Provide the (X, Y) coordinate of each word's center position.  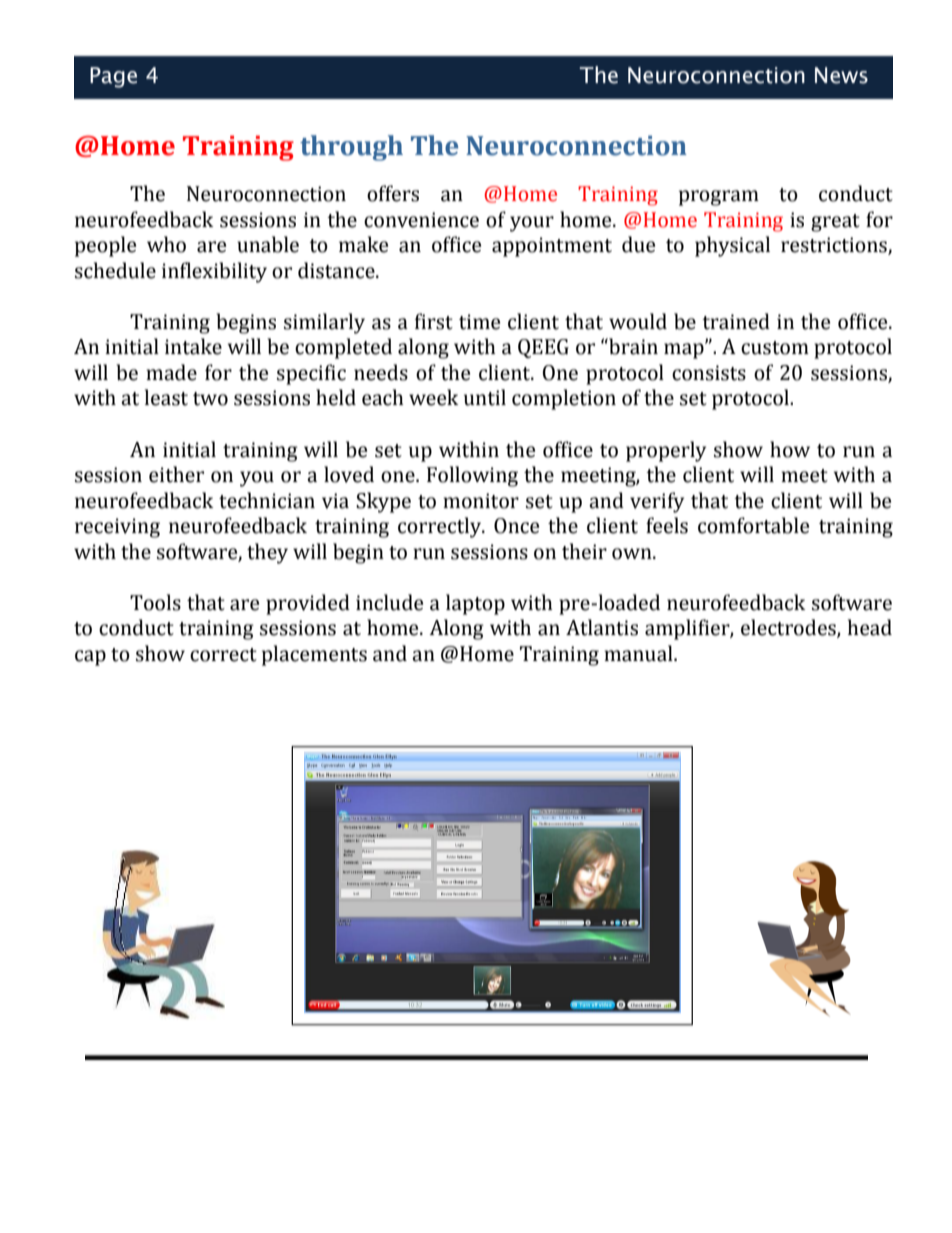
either (176, 474)
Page (113, 77)
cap (90, 658)
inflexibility (214, 272)
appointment (552, 247)
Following (472, 476)
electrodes (789, 628)
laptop (475, 604)
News (841, 75)
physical (732, 246)
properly (666, 451)
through (351, 148)
